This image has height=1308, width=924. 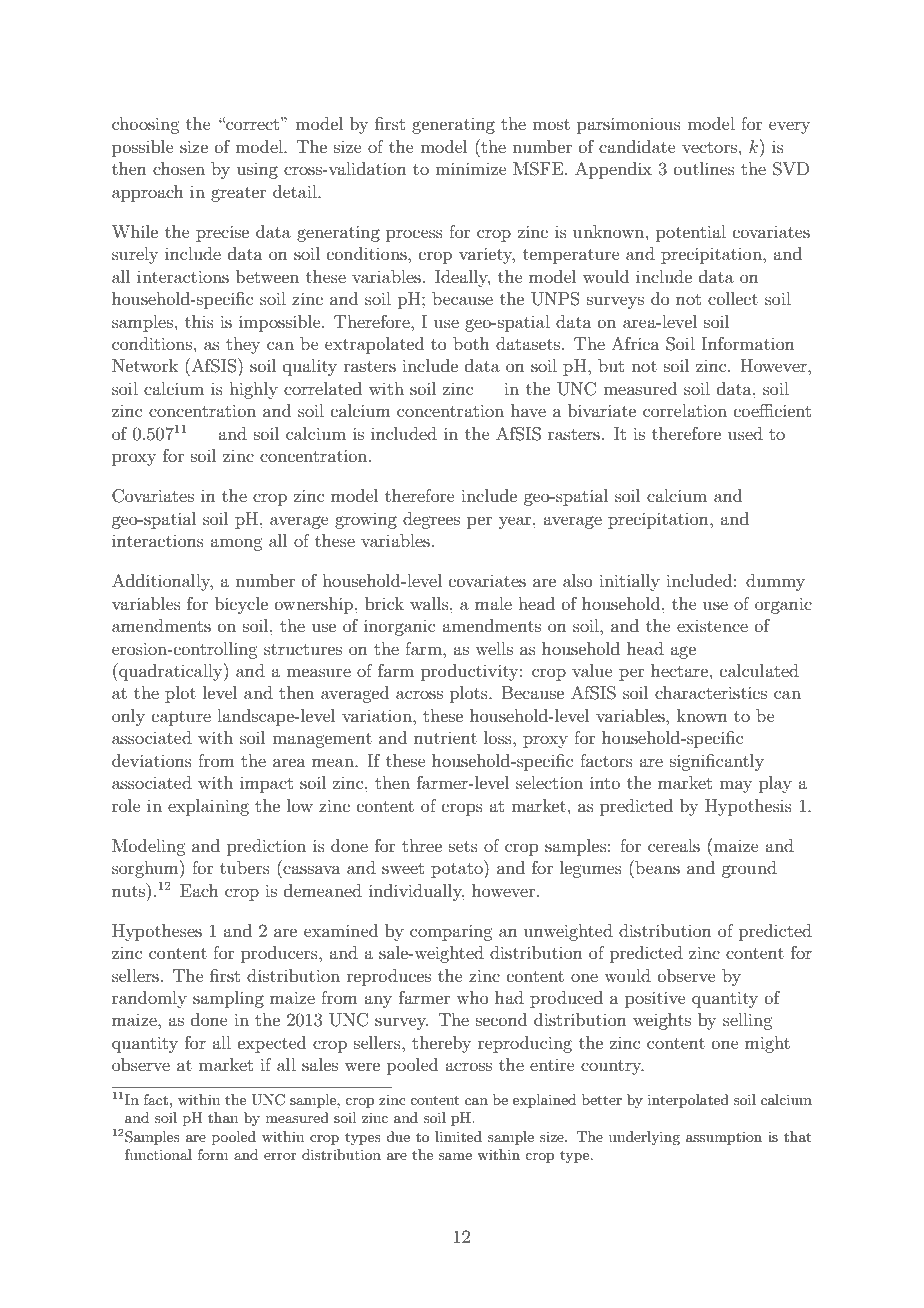 I want to click on wells, so click(x=494, y=648).
